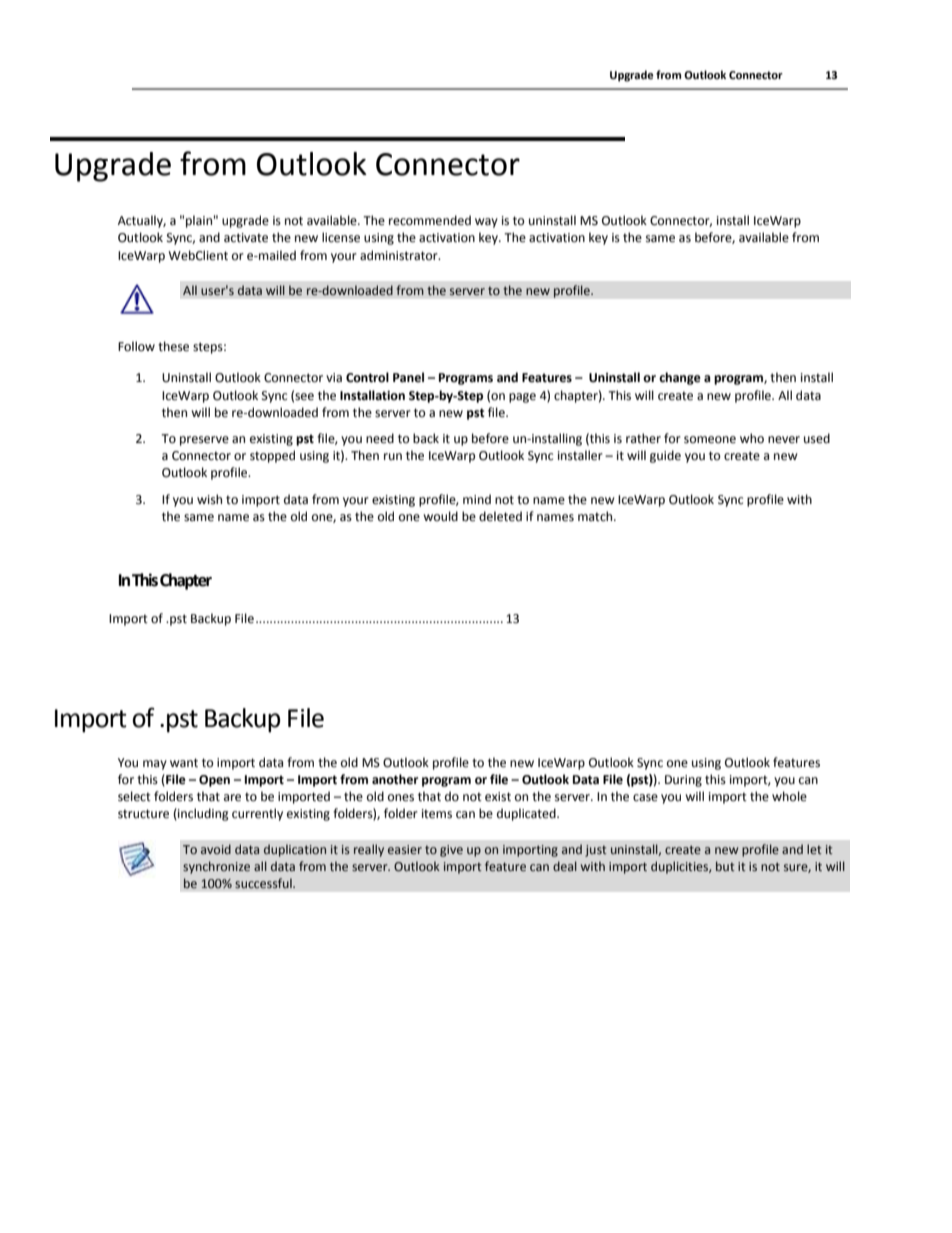  I want to click on avoid, so click(216, 849).
